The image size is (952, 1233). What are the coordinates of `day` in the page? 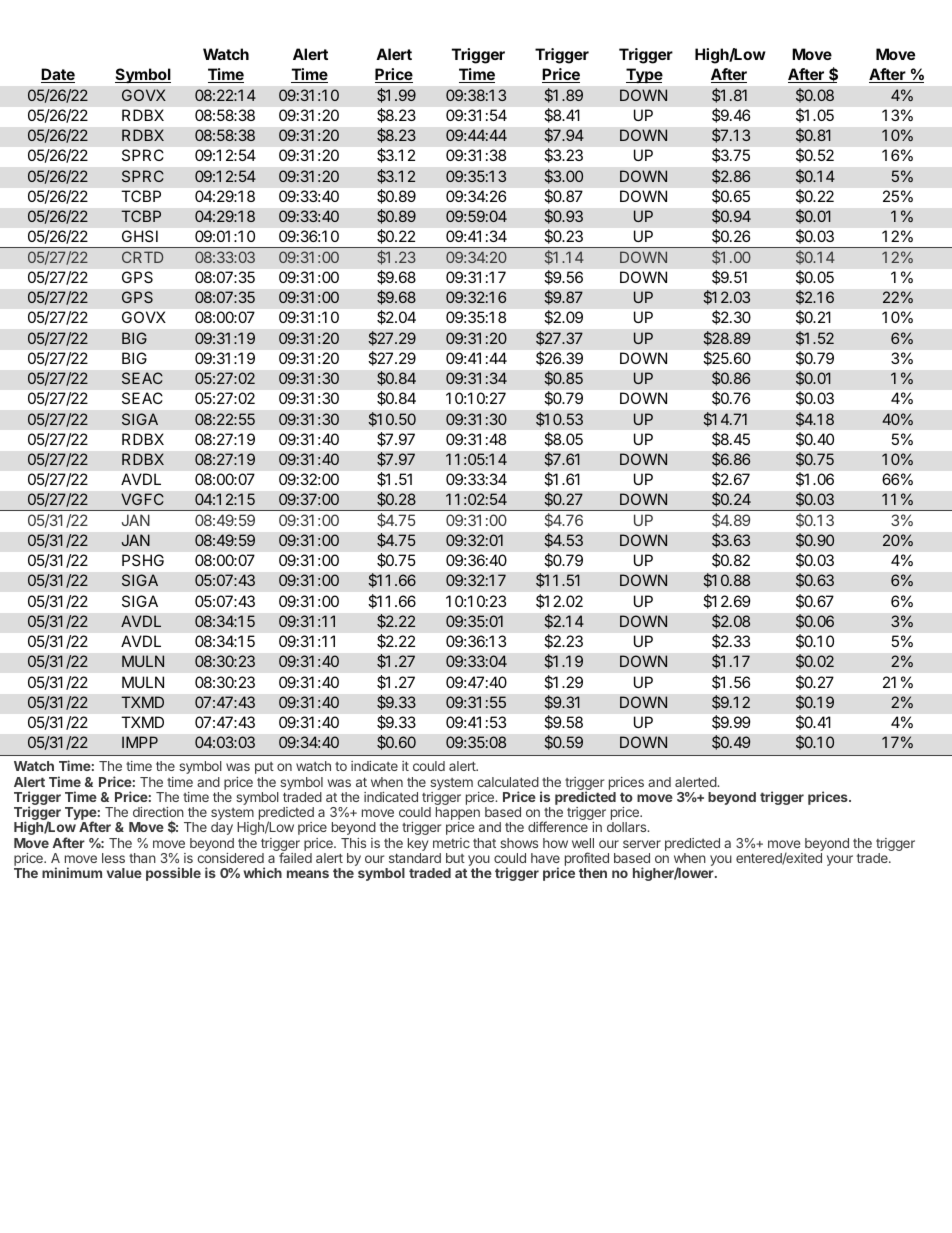 It's located at (222, 828).
